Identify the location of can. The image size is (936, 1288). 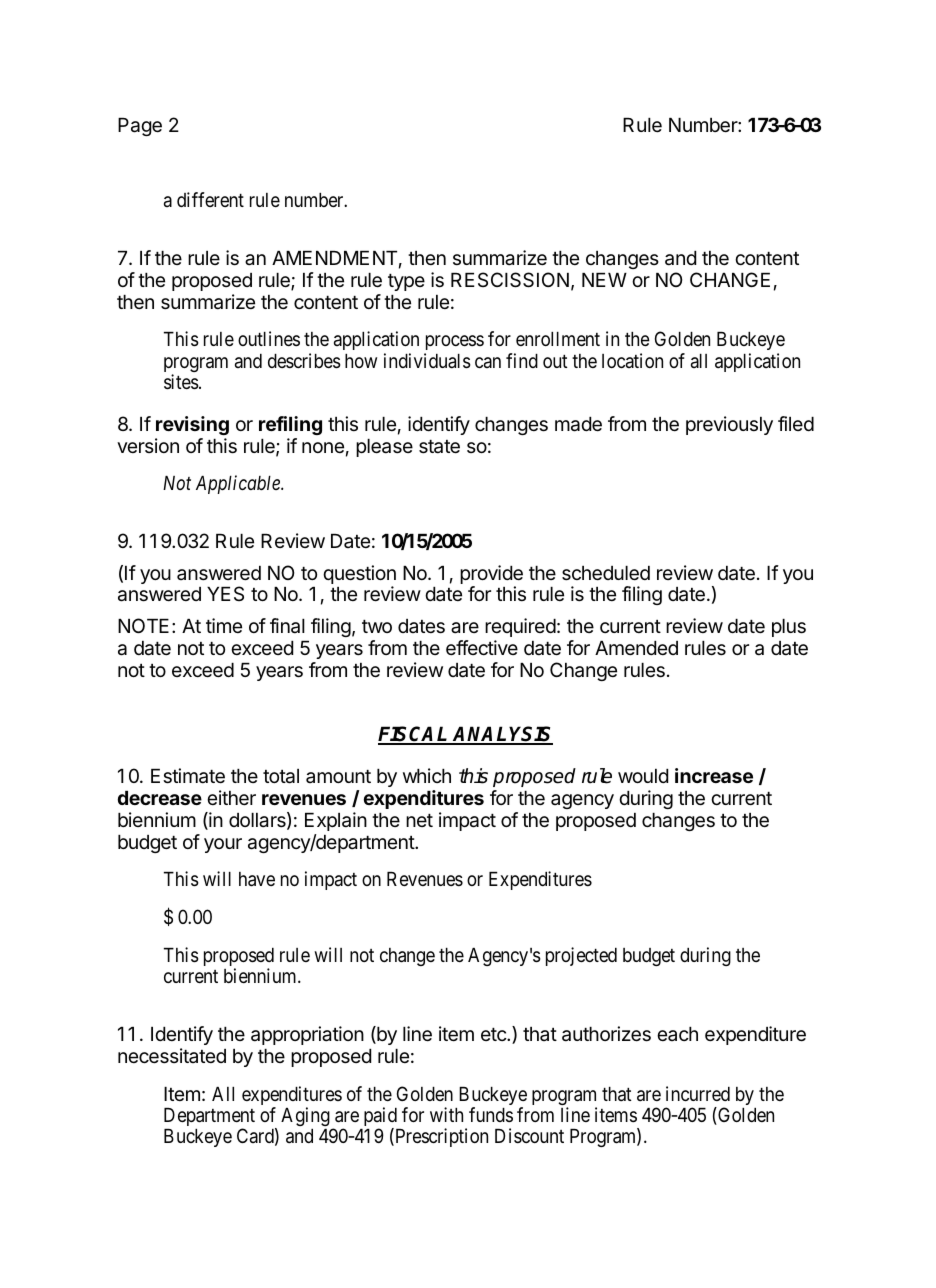
(488, 362).
